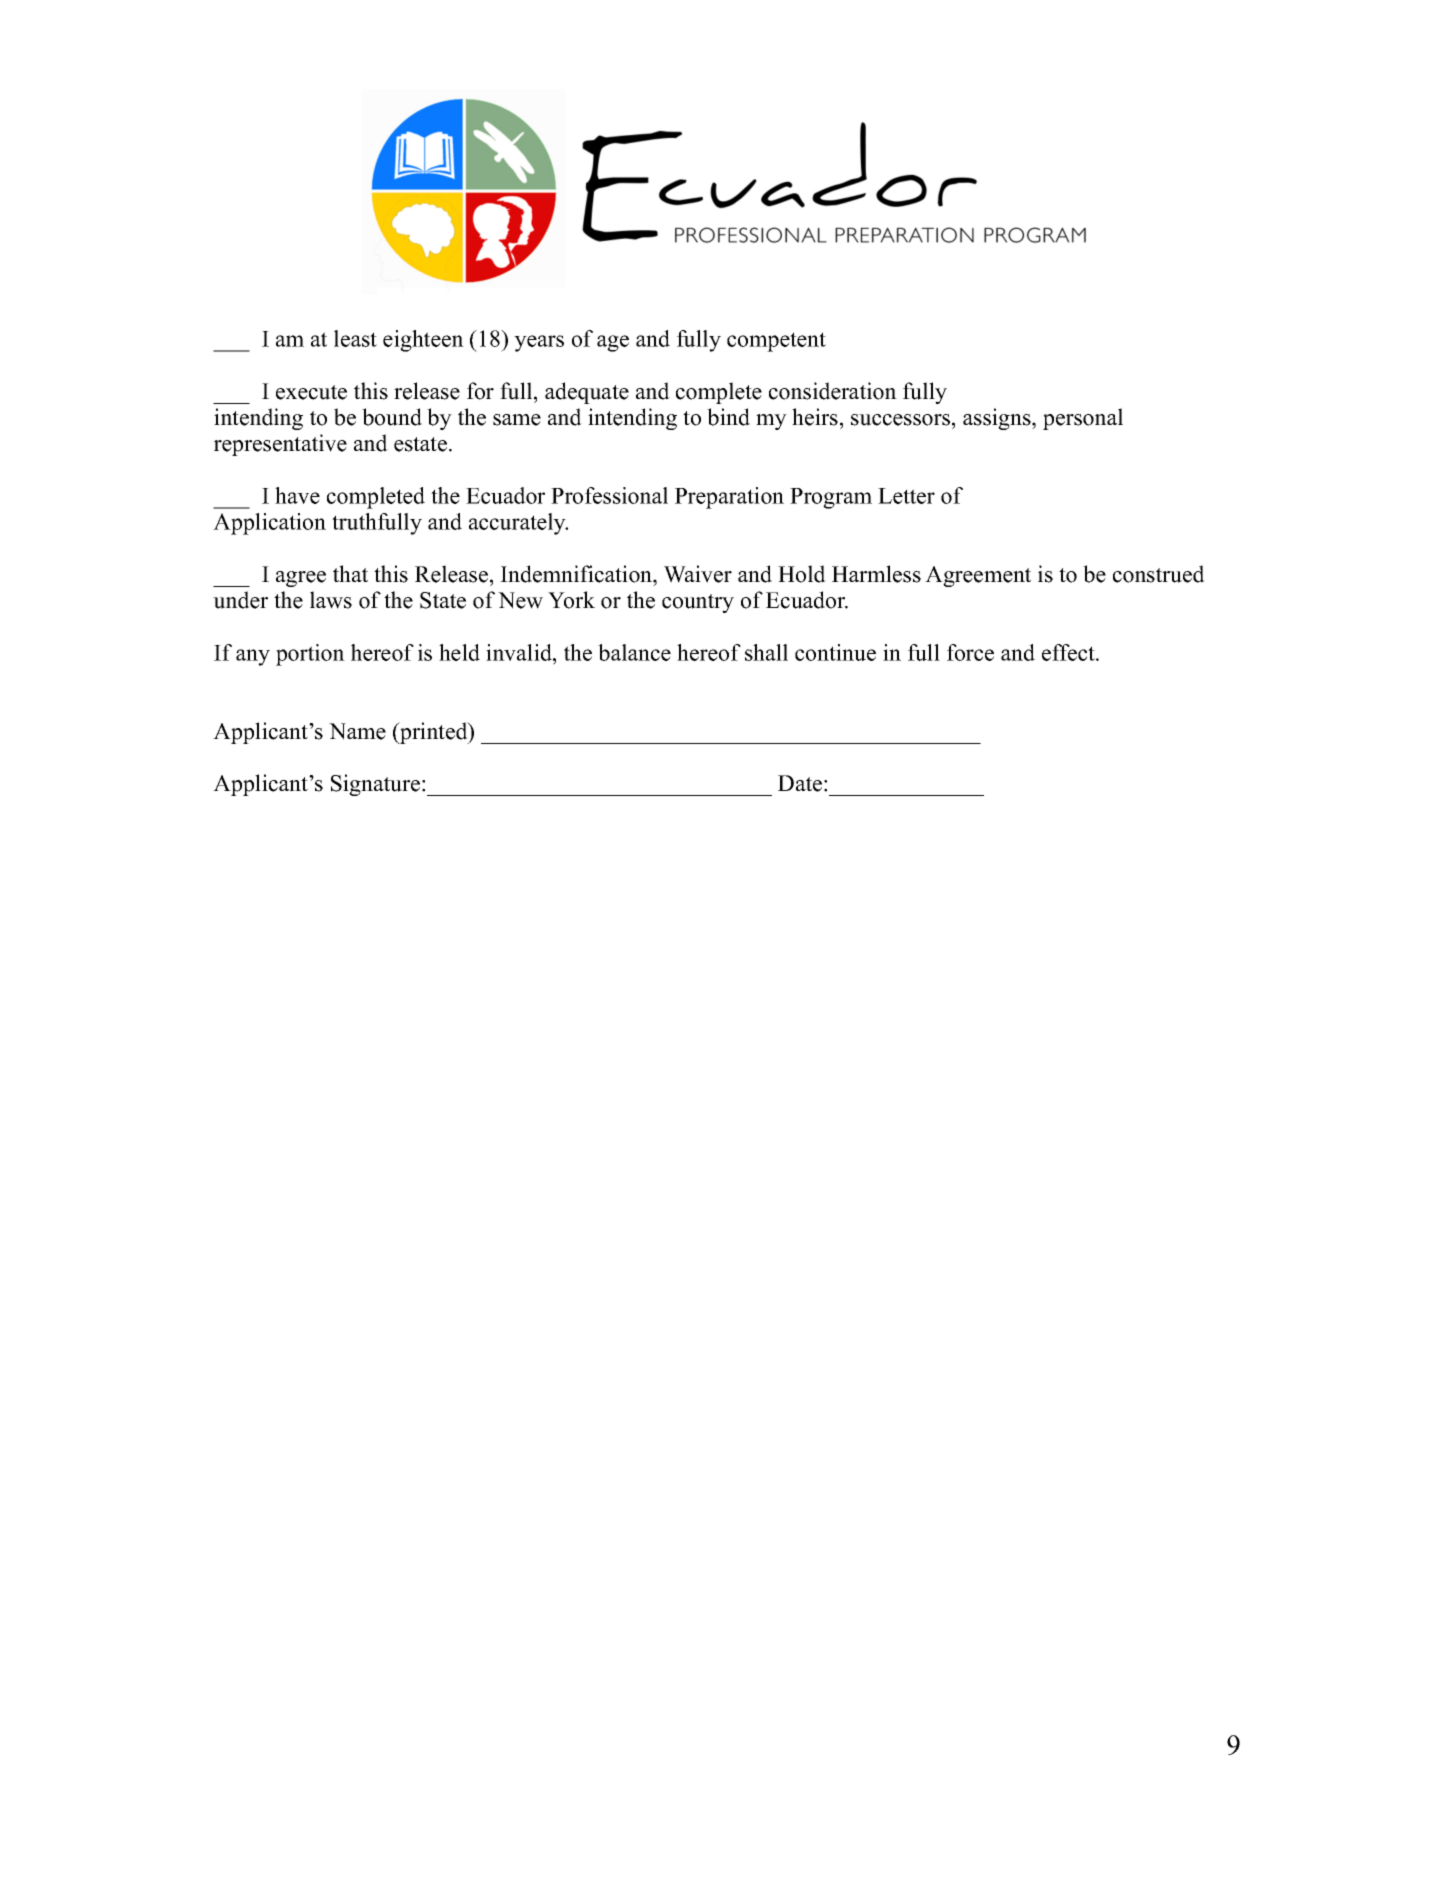  What do you see at coordinates (833, 391) in the document?
I see `consideration` at bounding box center [833, 391].
